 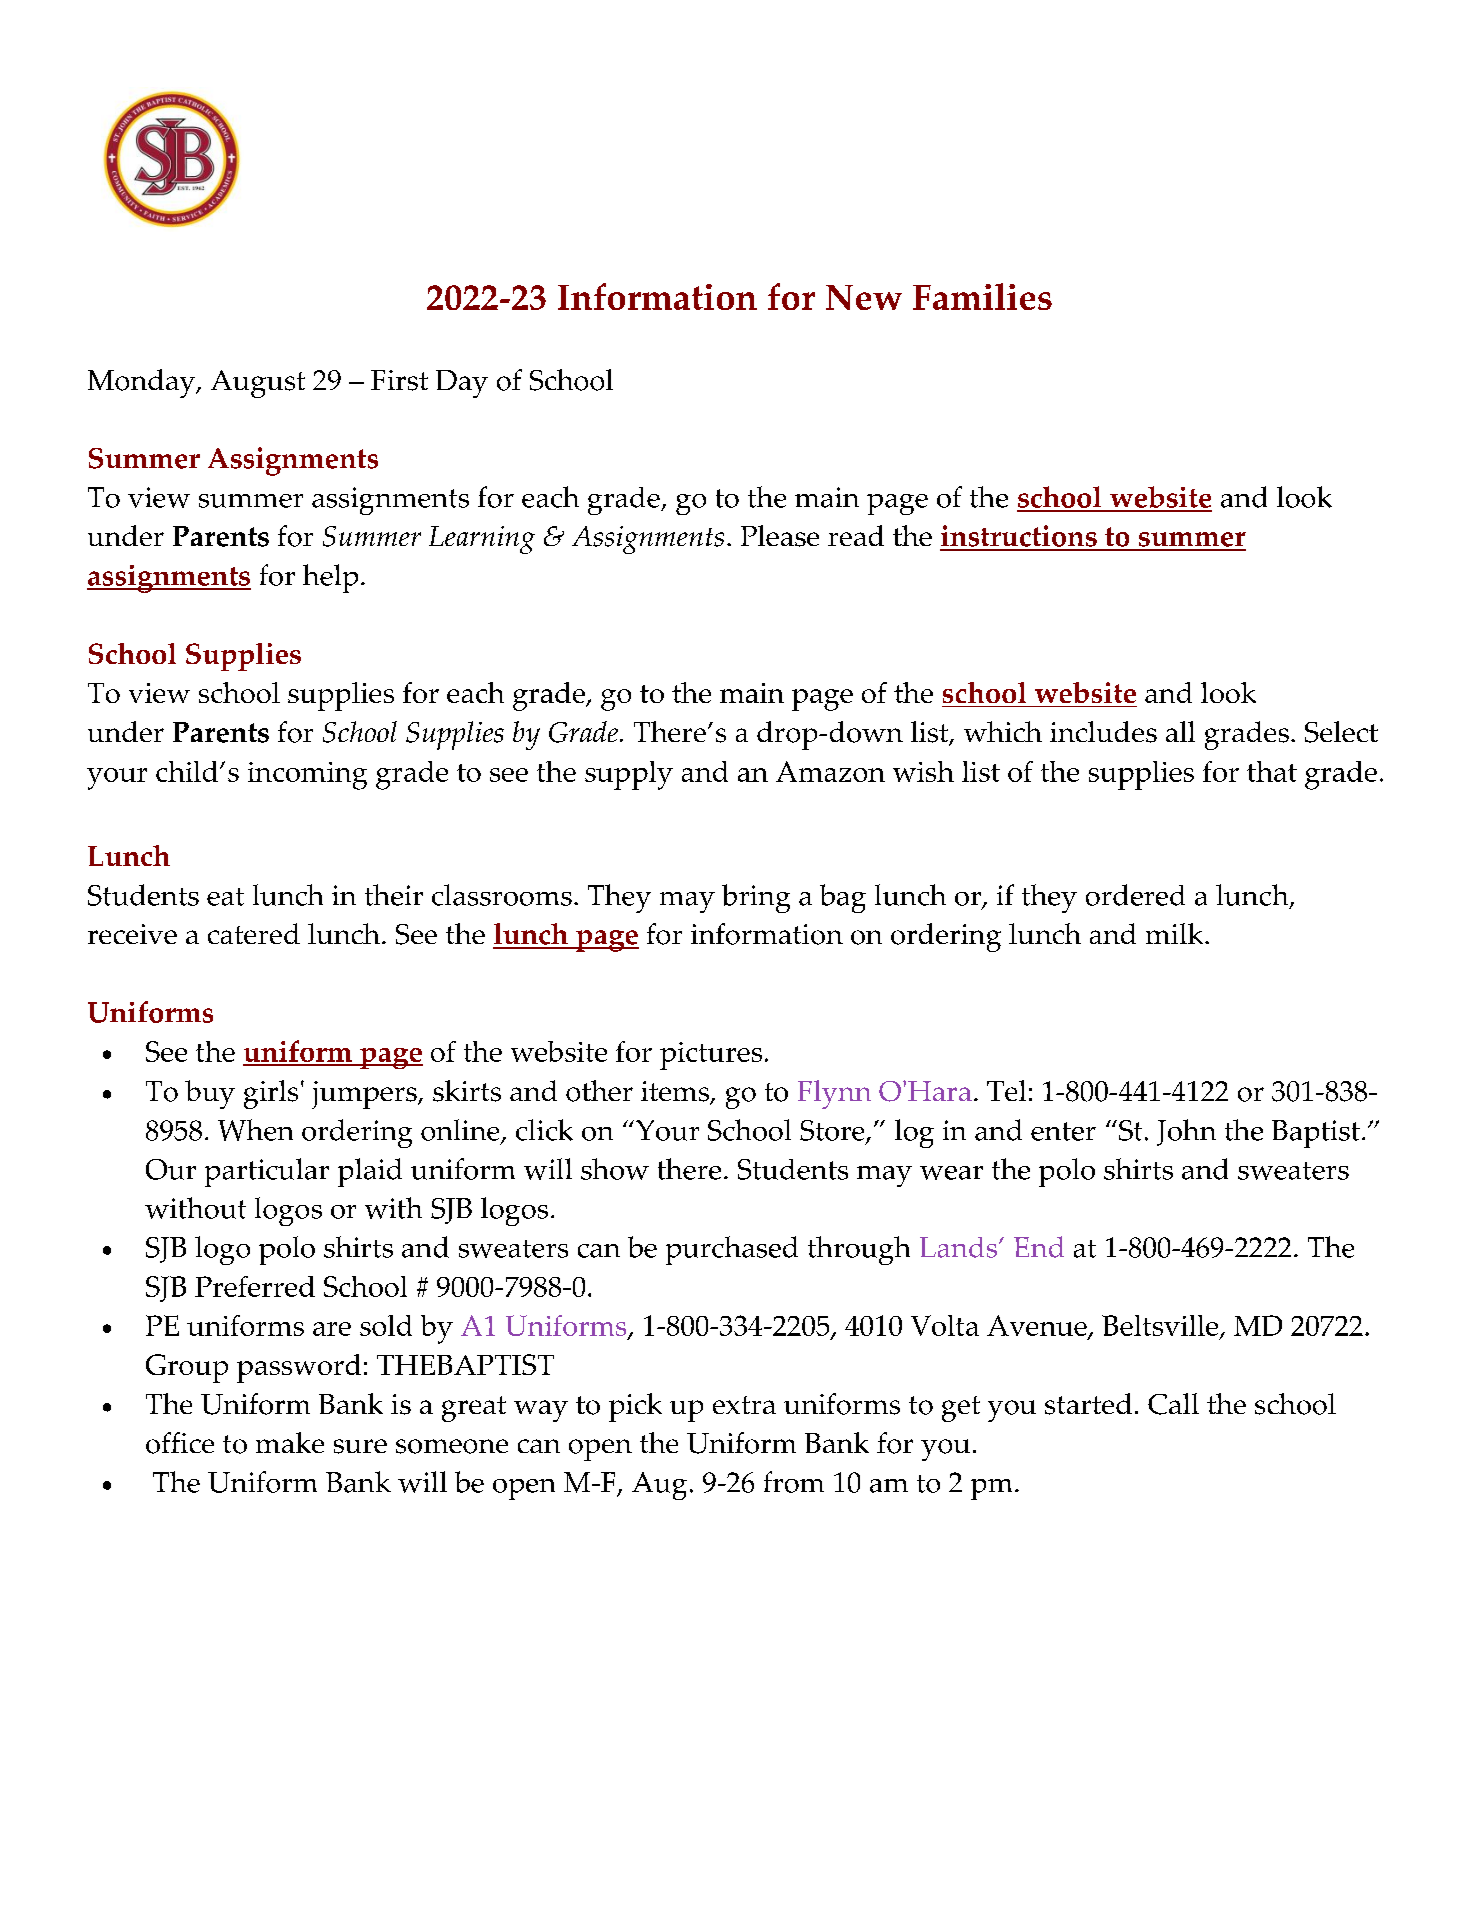 What do you see at coordinates (982, 296) in the screenshot?
I see `Families` at bounding box center [982, 296].
